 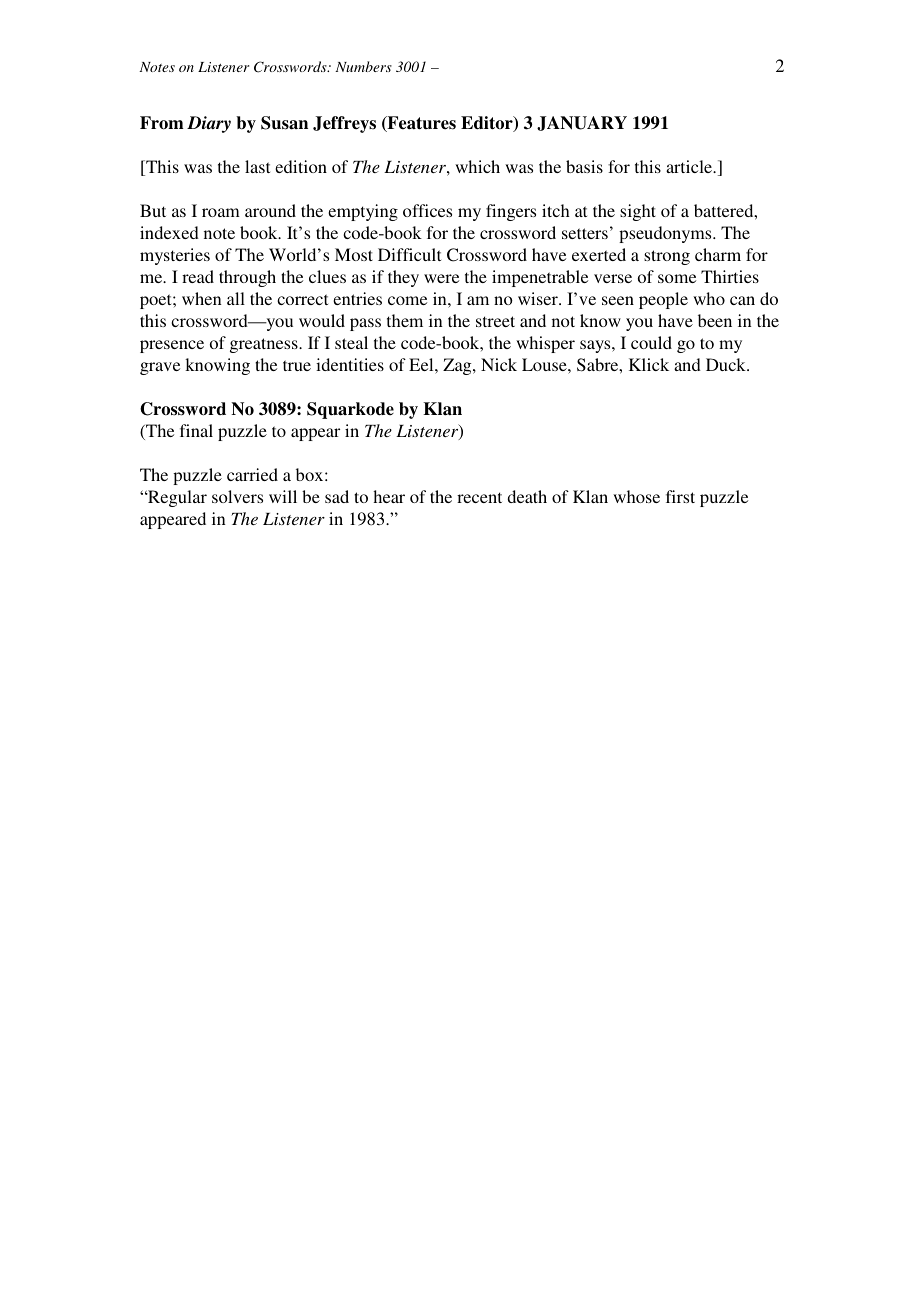 I want to click on JANUARY, so click(x=582, y=123).
